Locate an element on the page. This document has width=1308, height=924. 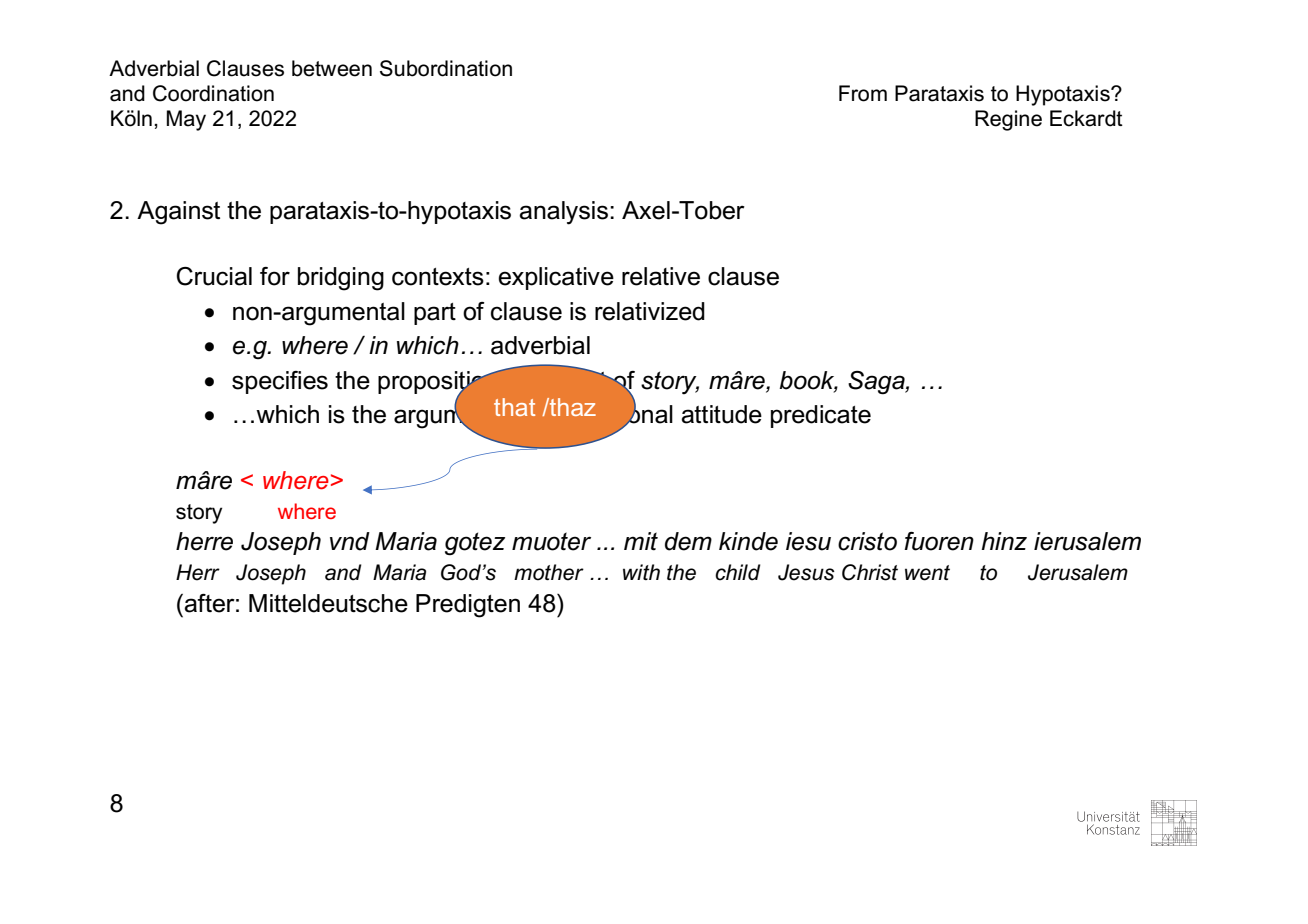
relative is located at coordinates (661, 276).
